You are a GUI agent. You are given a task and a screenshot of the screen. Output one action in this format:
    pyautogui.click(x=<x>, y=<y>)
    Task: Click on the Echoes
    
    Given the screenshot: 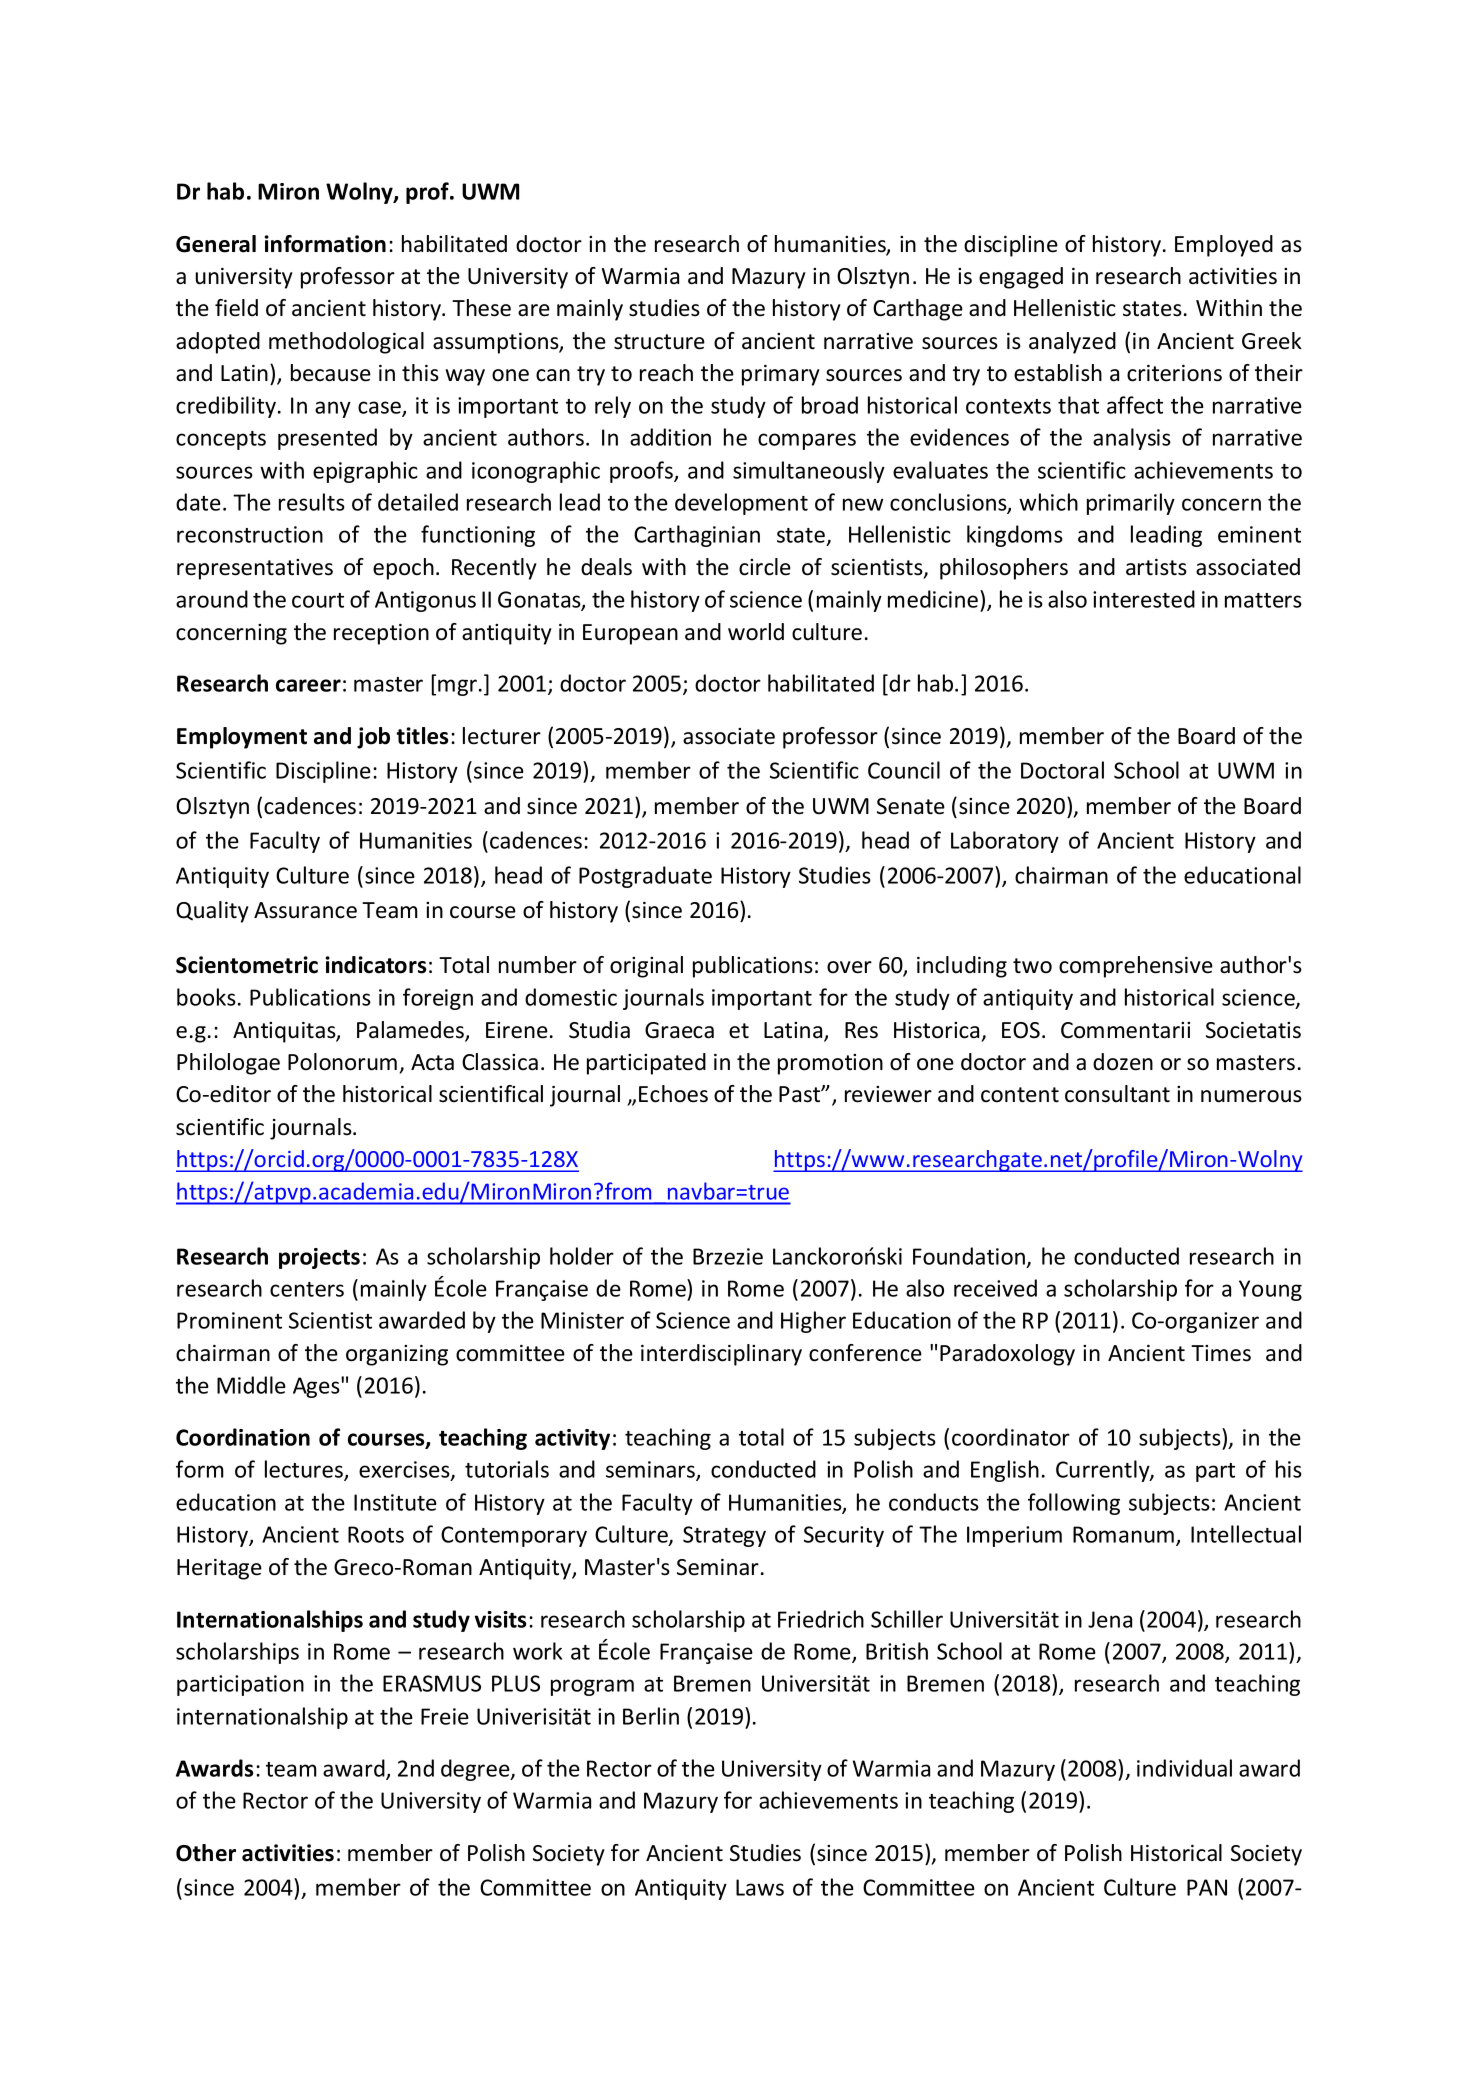 What is the action you would take?
    pyautogui.click(x=673, y=1094)
